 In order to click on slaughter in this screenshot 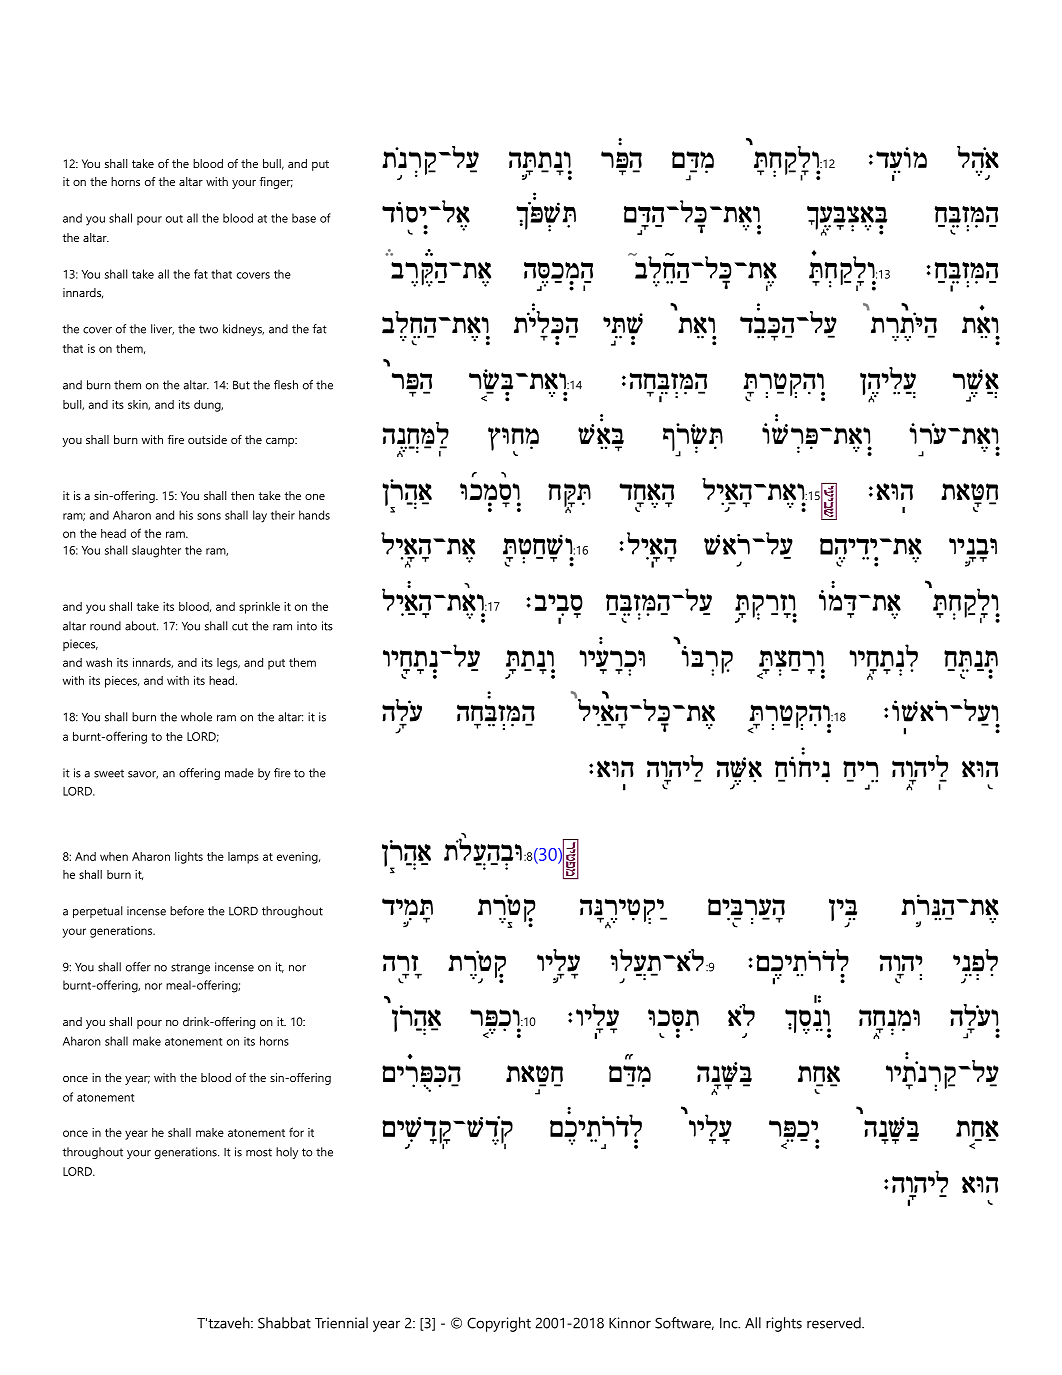, I will do `click(156, 551)`.
